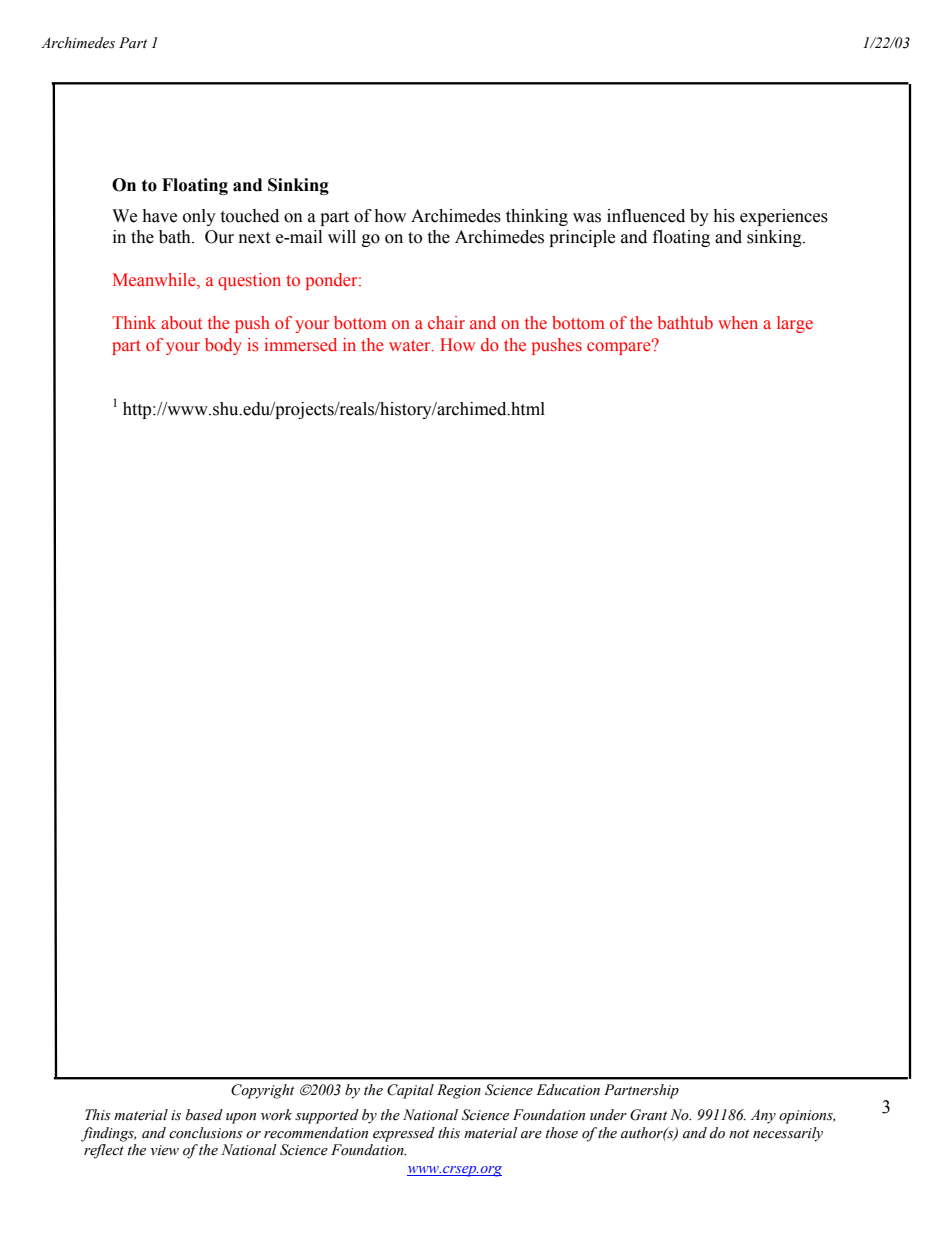  I want to click on Copyright, so click(262, 1091).
